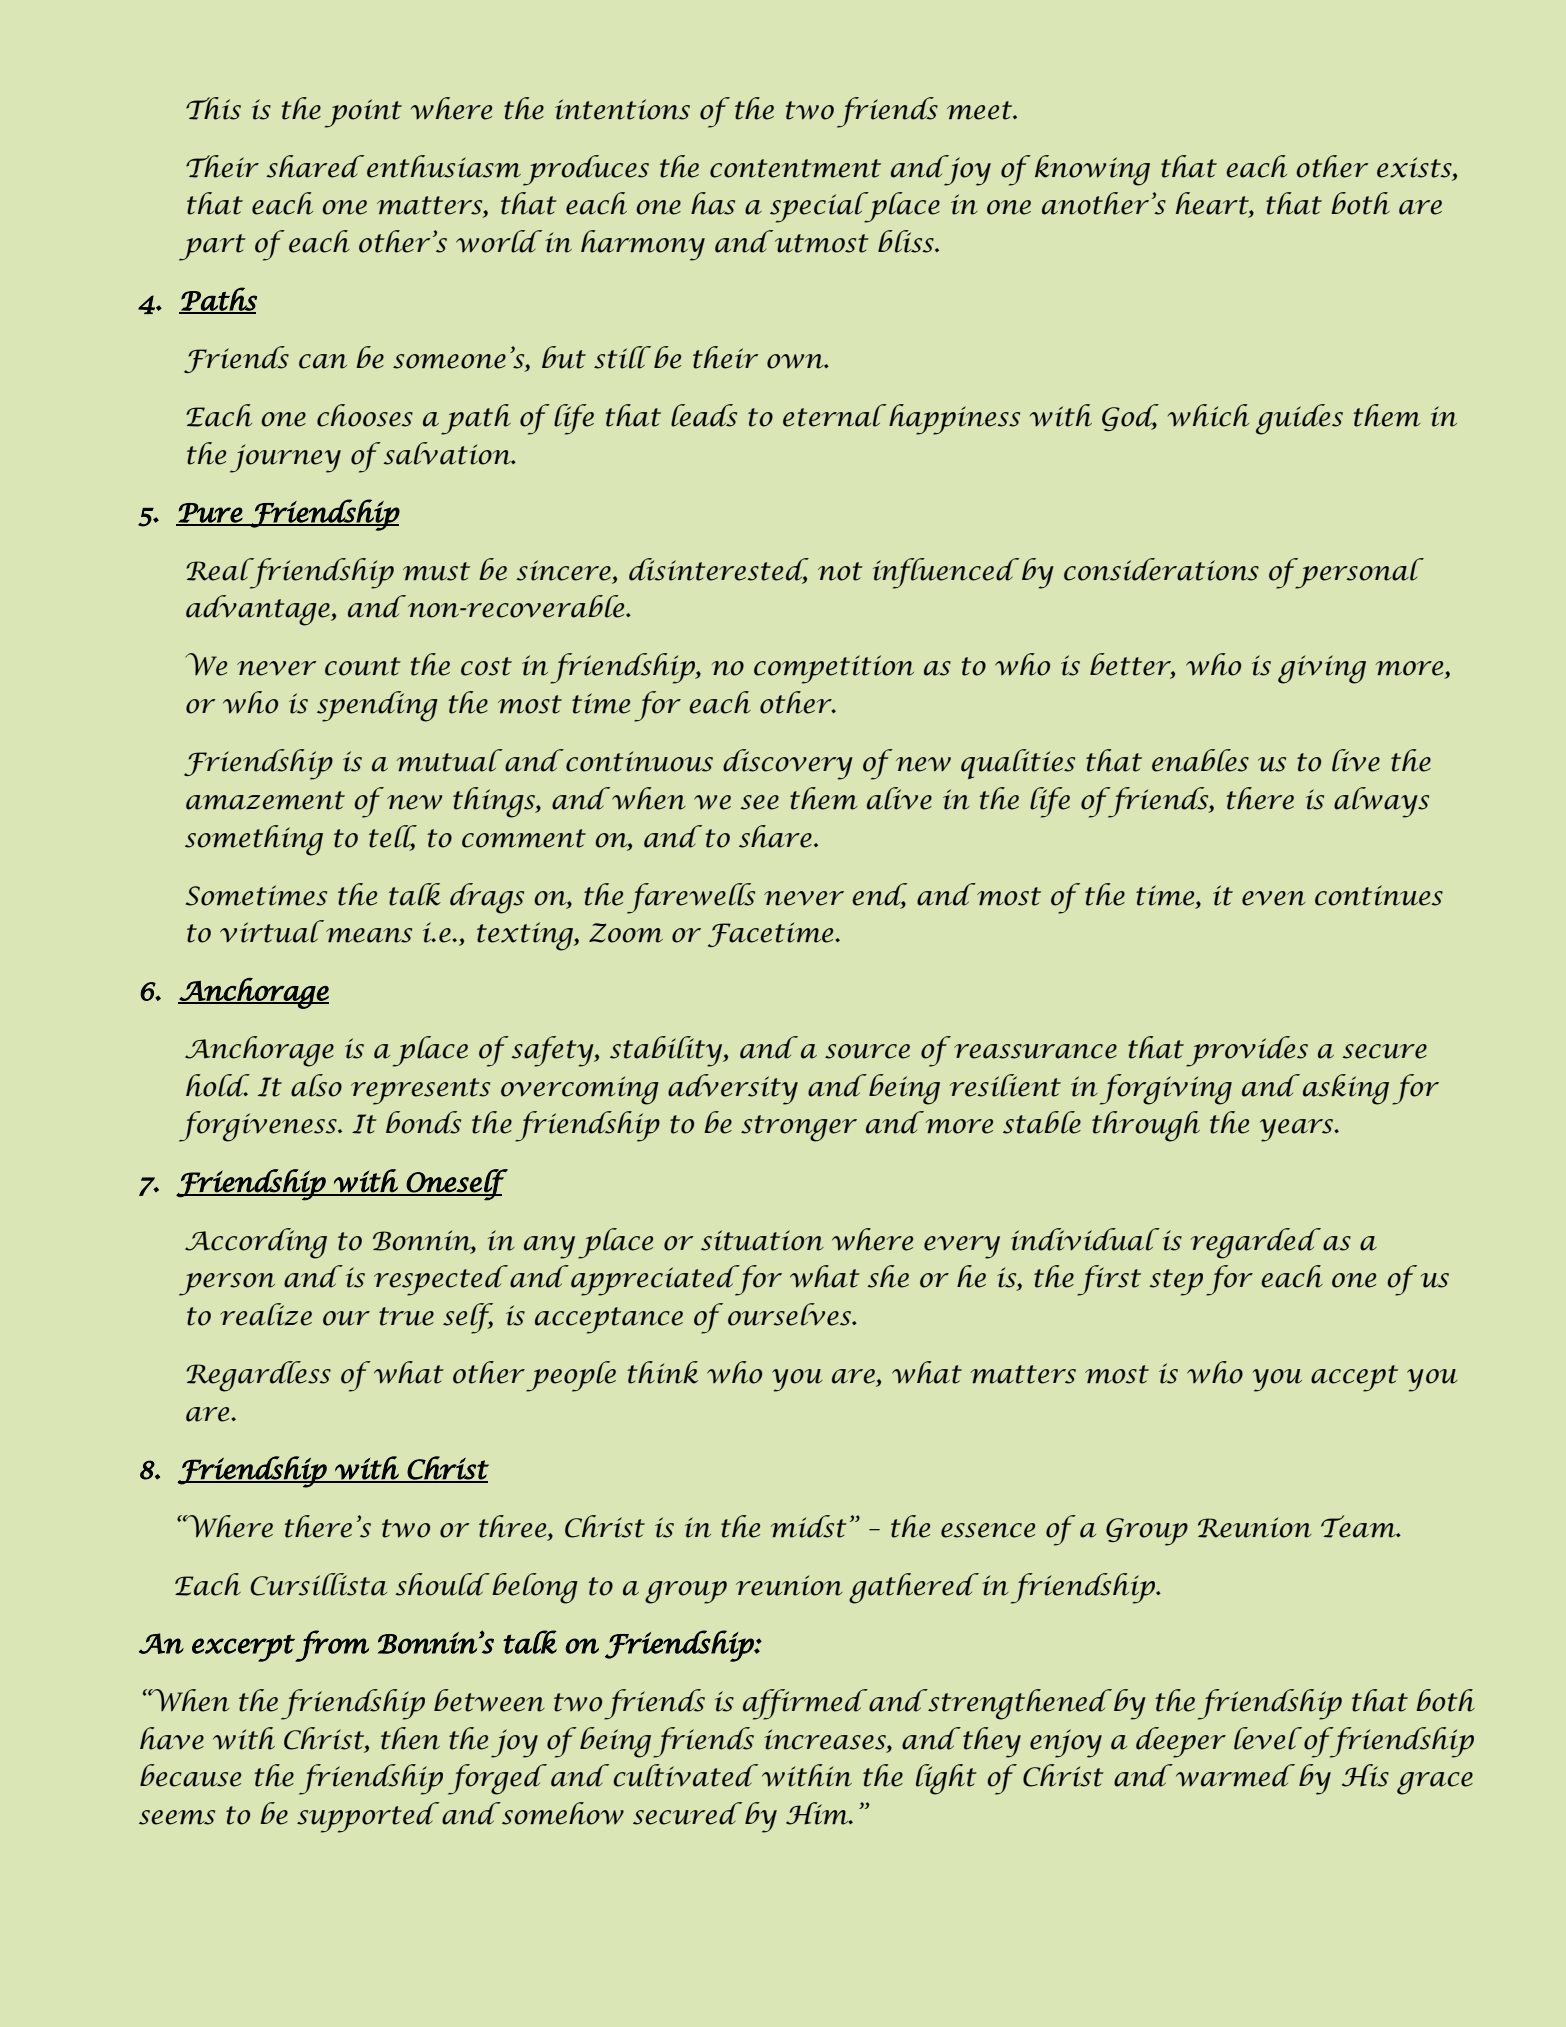  I want to click on contentment, so click(795, 168).
